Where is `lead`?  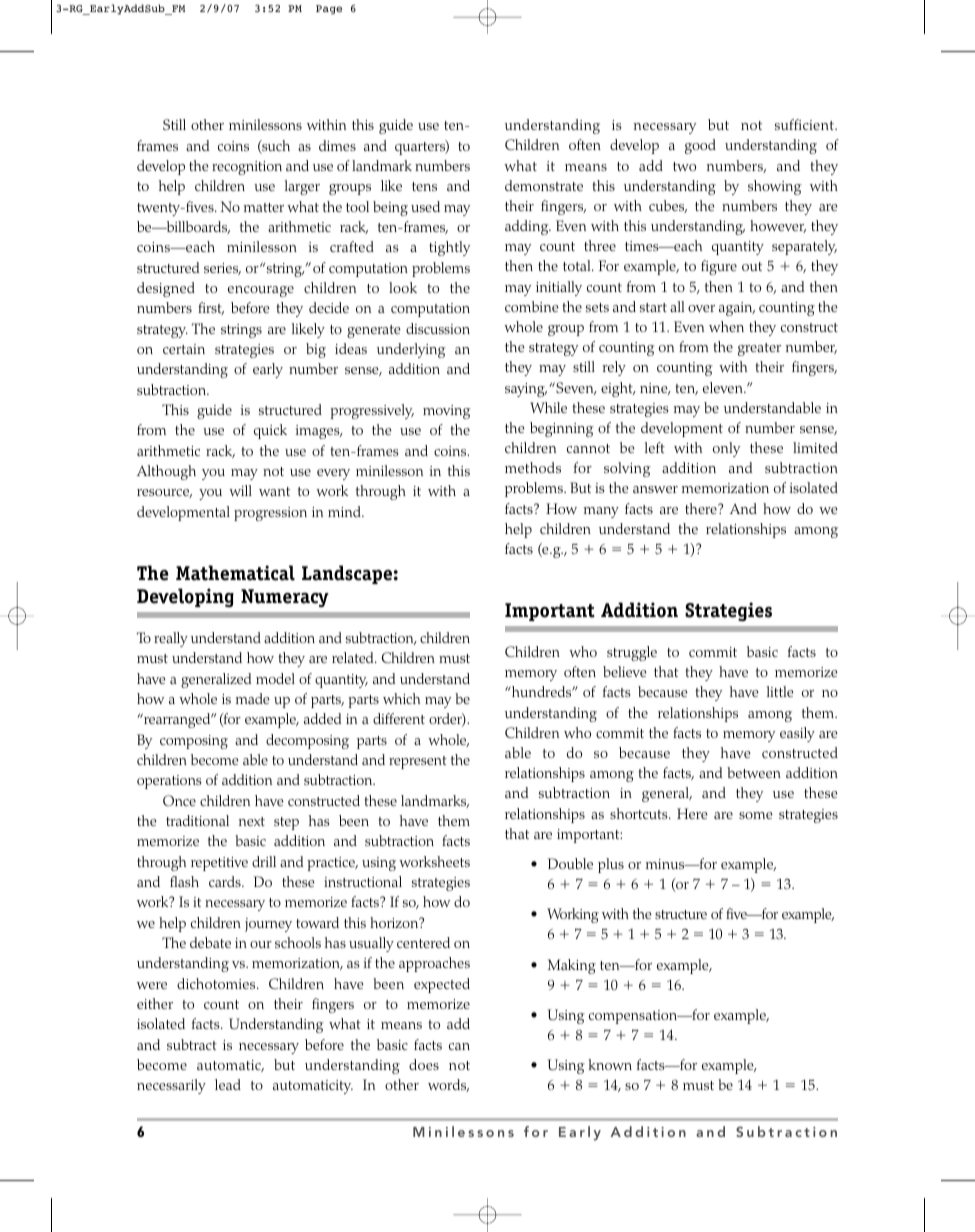
lead is located at coordinates (228, 1084).
